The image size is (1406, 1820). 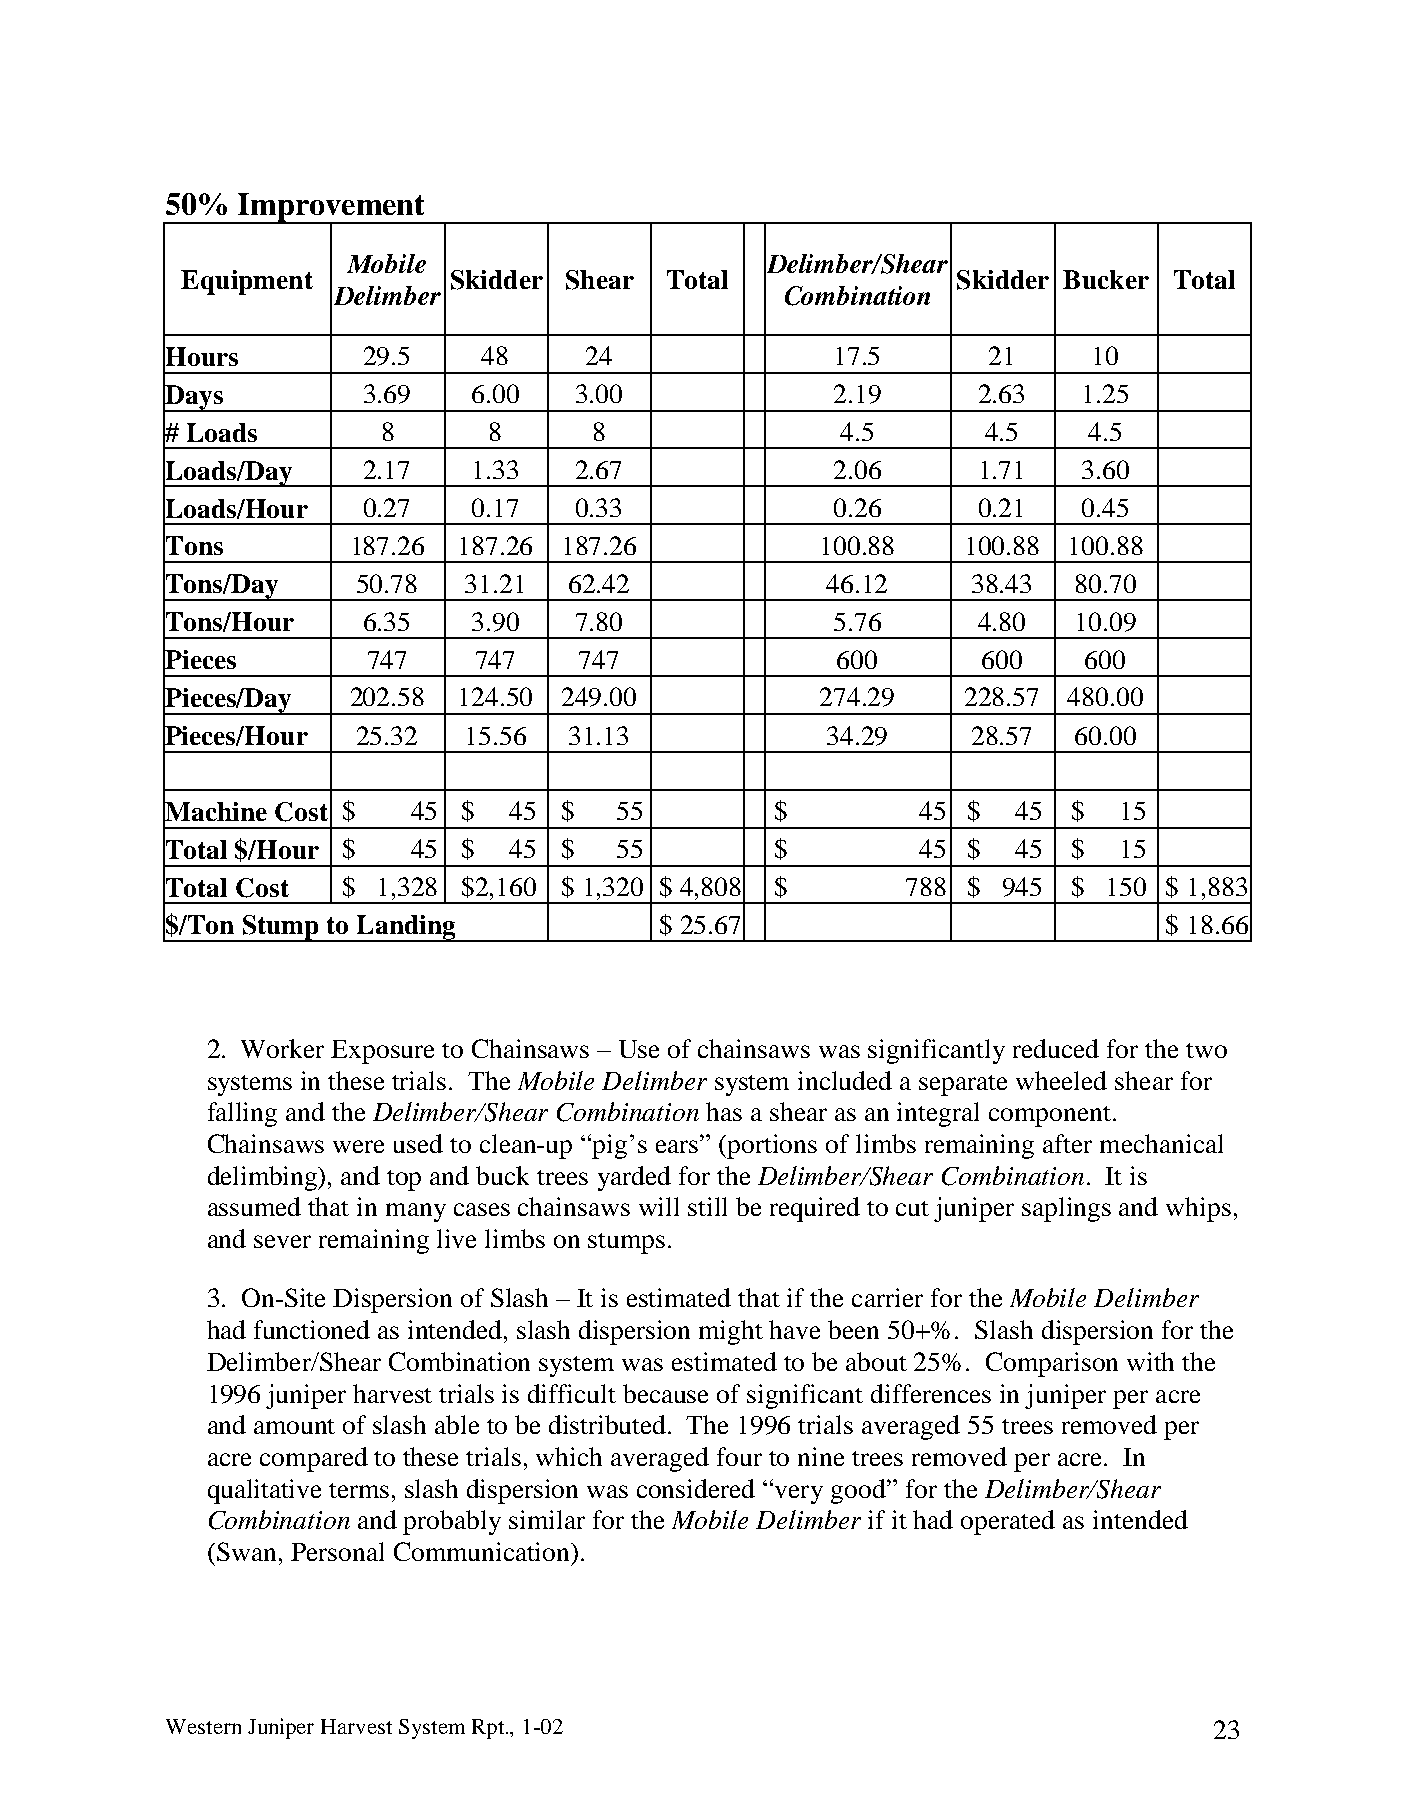 What do you see at coordinates (489, 1729) in the screenshot?
I see `Rpt` at bounding box center [489, 1729].
